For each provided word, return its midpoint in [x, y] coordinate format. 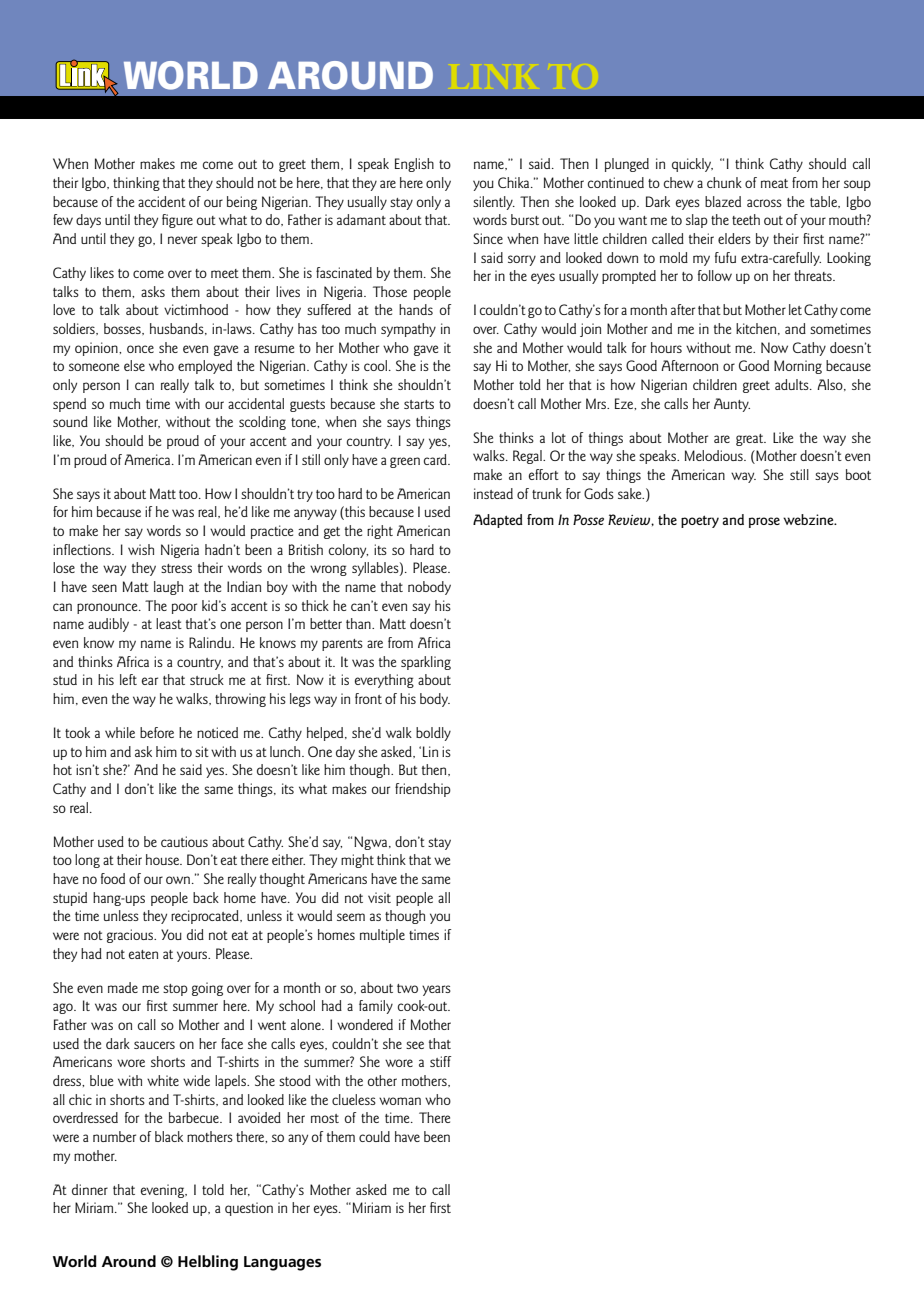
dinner [90, 1189]
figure [177, 221]
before [157, 732]
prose [764, 522]
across [764, 203]
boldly [433, 734]
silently [494, 203]
